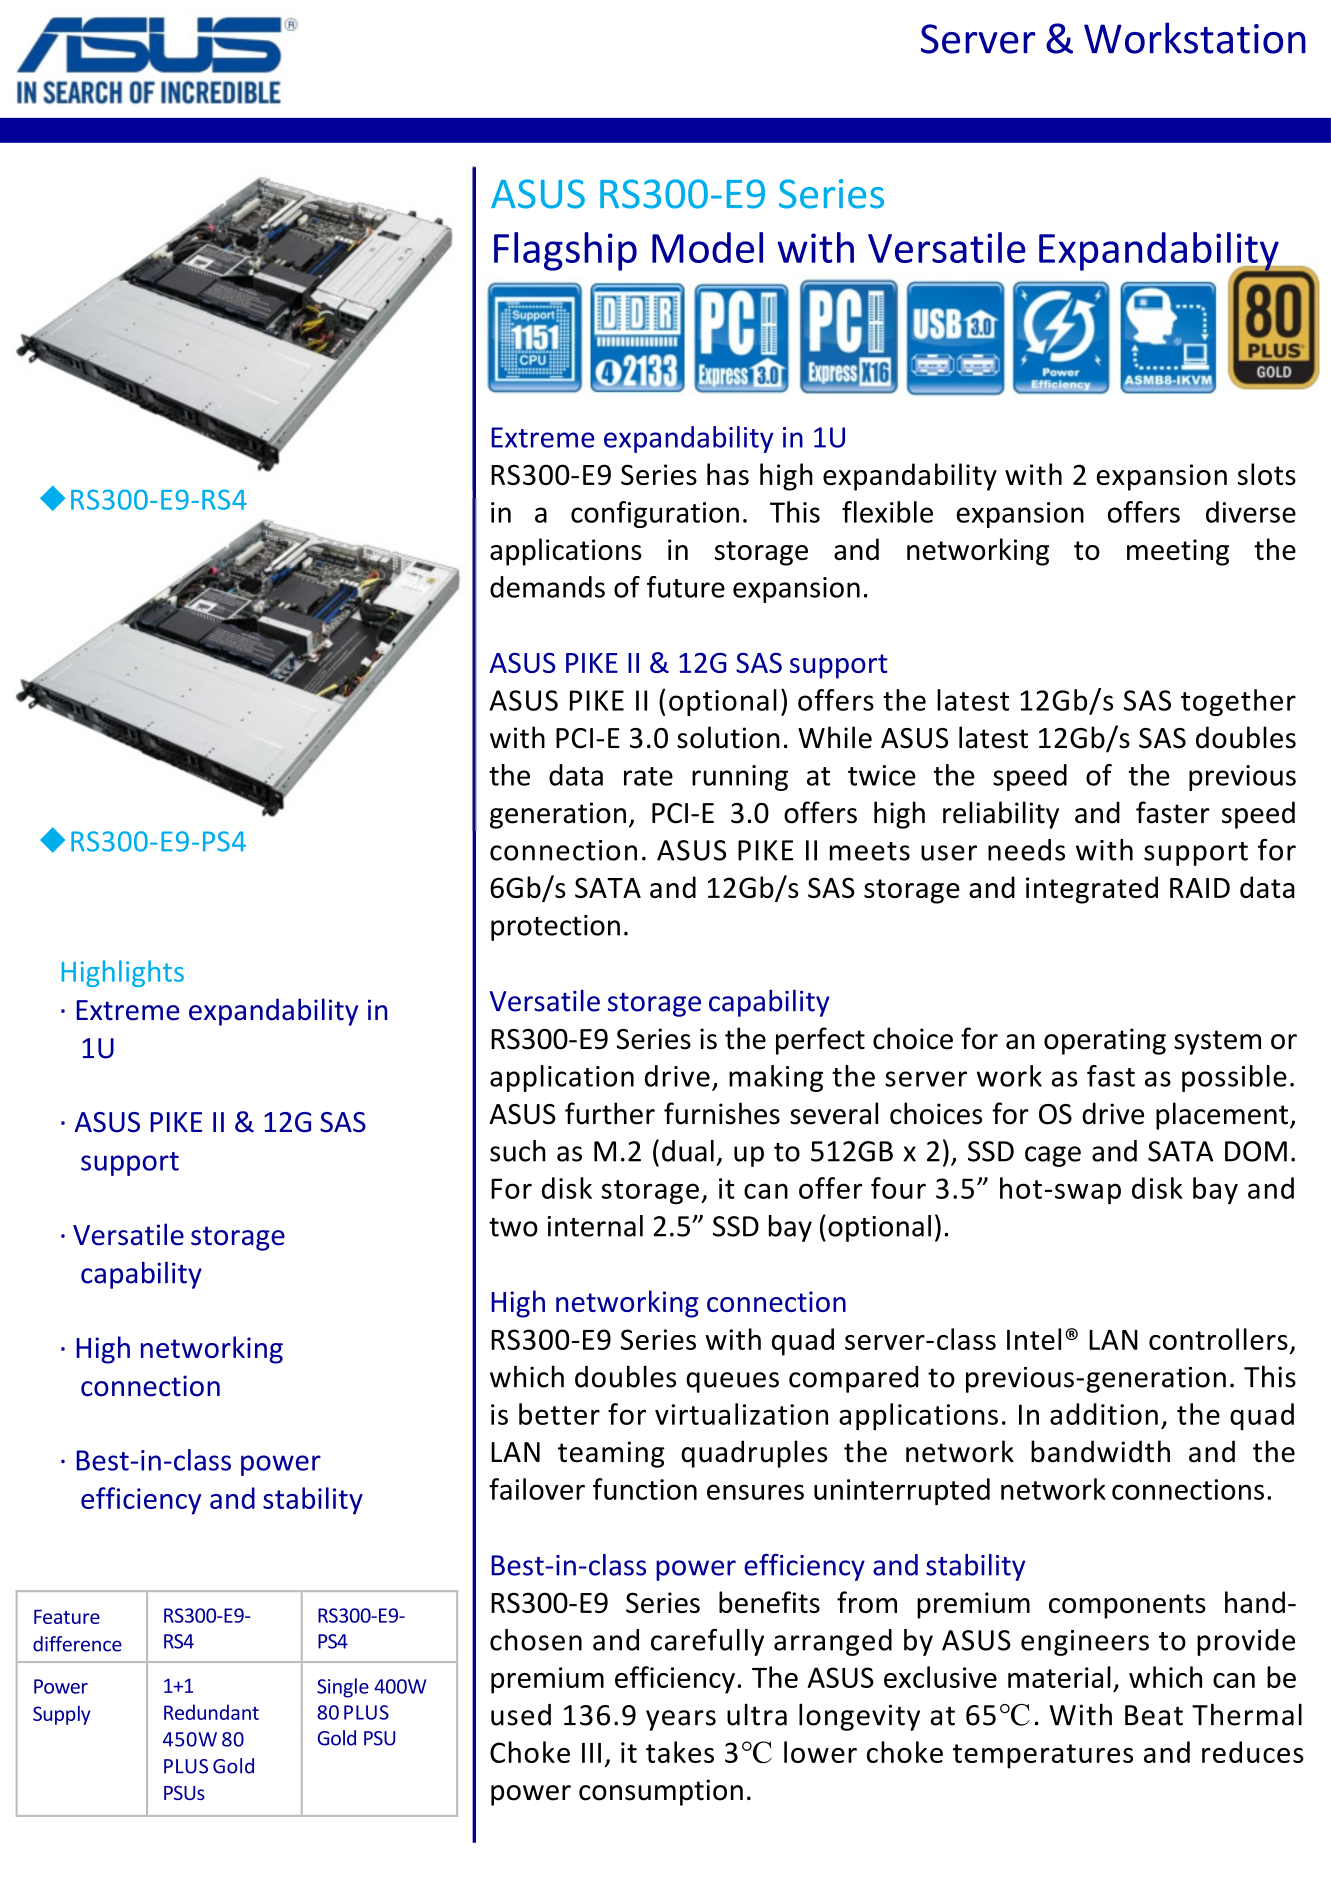  What do you see at coordinates (518, 1151) in the screenshot?
I see `such` at bounding box center [518, 1151].
